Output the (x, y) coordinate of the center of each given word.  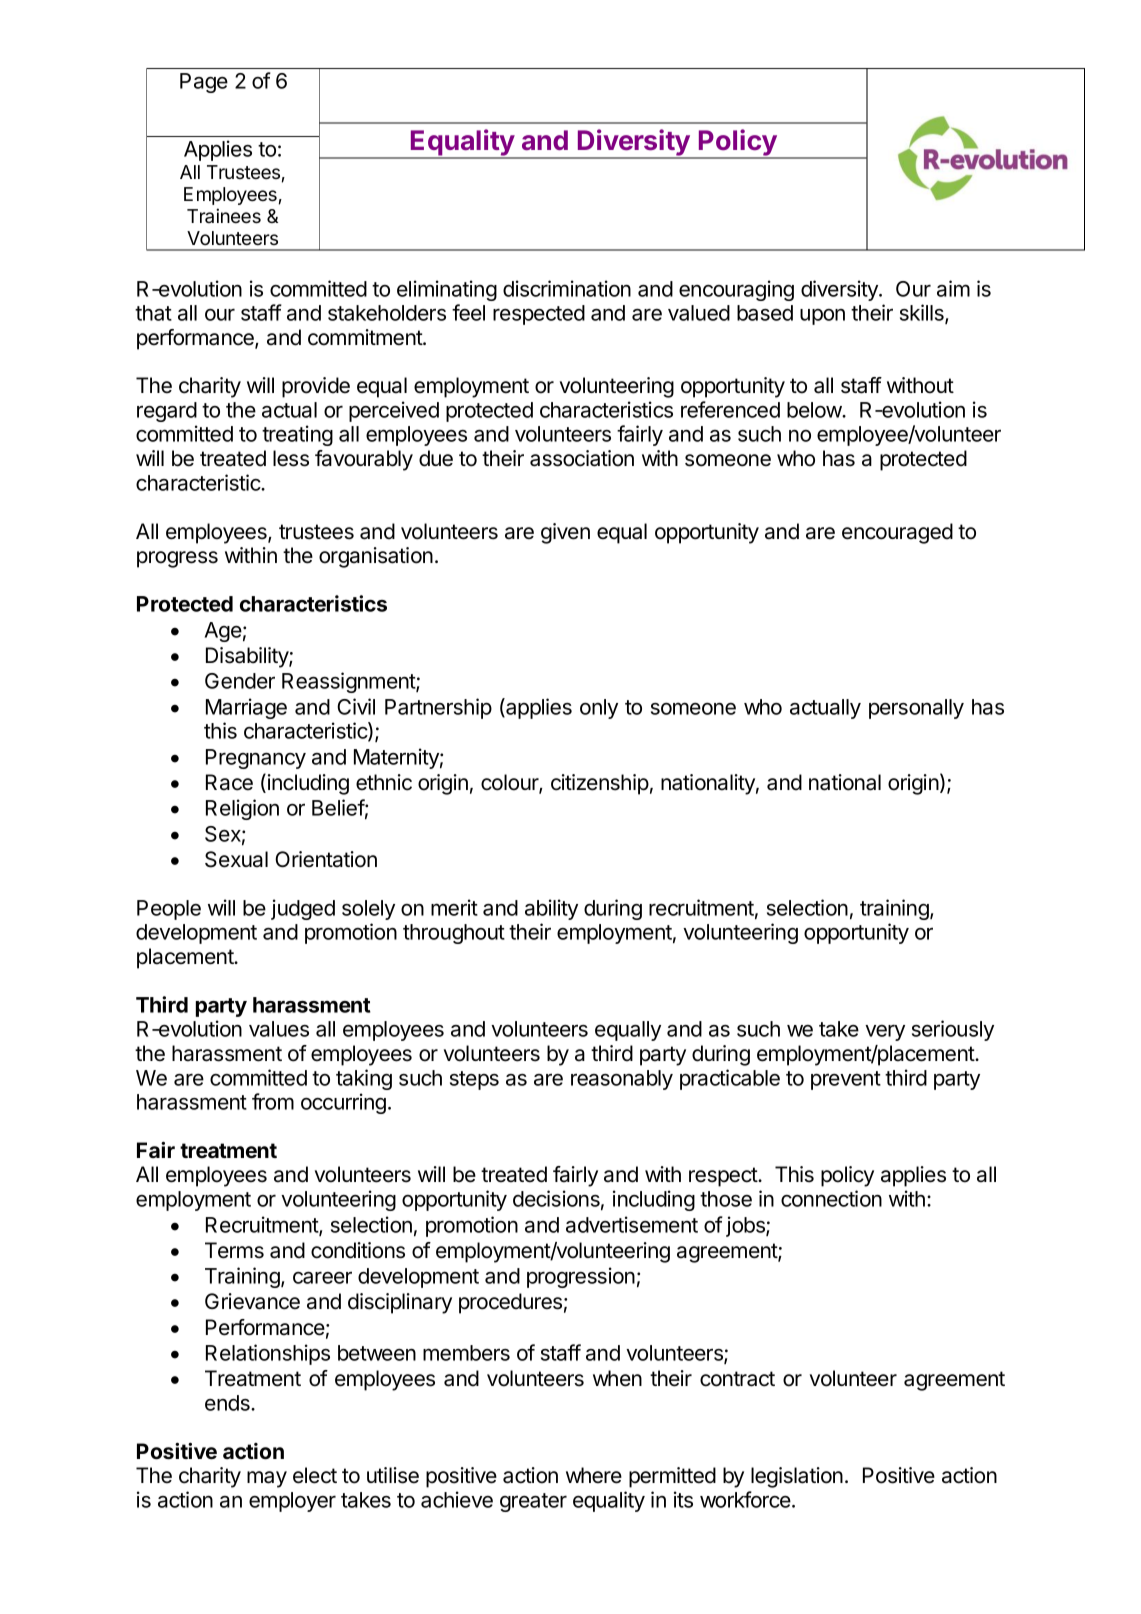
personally (916, 709)
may (267, 1479)
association (582, 458)
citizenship (600, 784)
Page (204, 83)
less (291, 458)
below (815, 410)
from (273, 1101)
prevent (846, 1080)
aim (953, 288)
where (594, 1475)
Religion (242, 809)
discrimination (567, 288)
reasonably (622, 1080)
